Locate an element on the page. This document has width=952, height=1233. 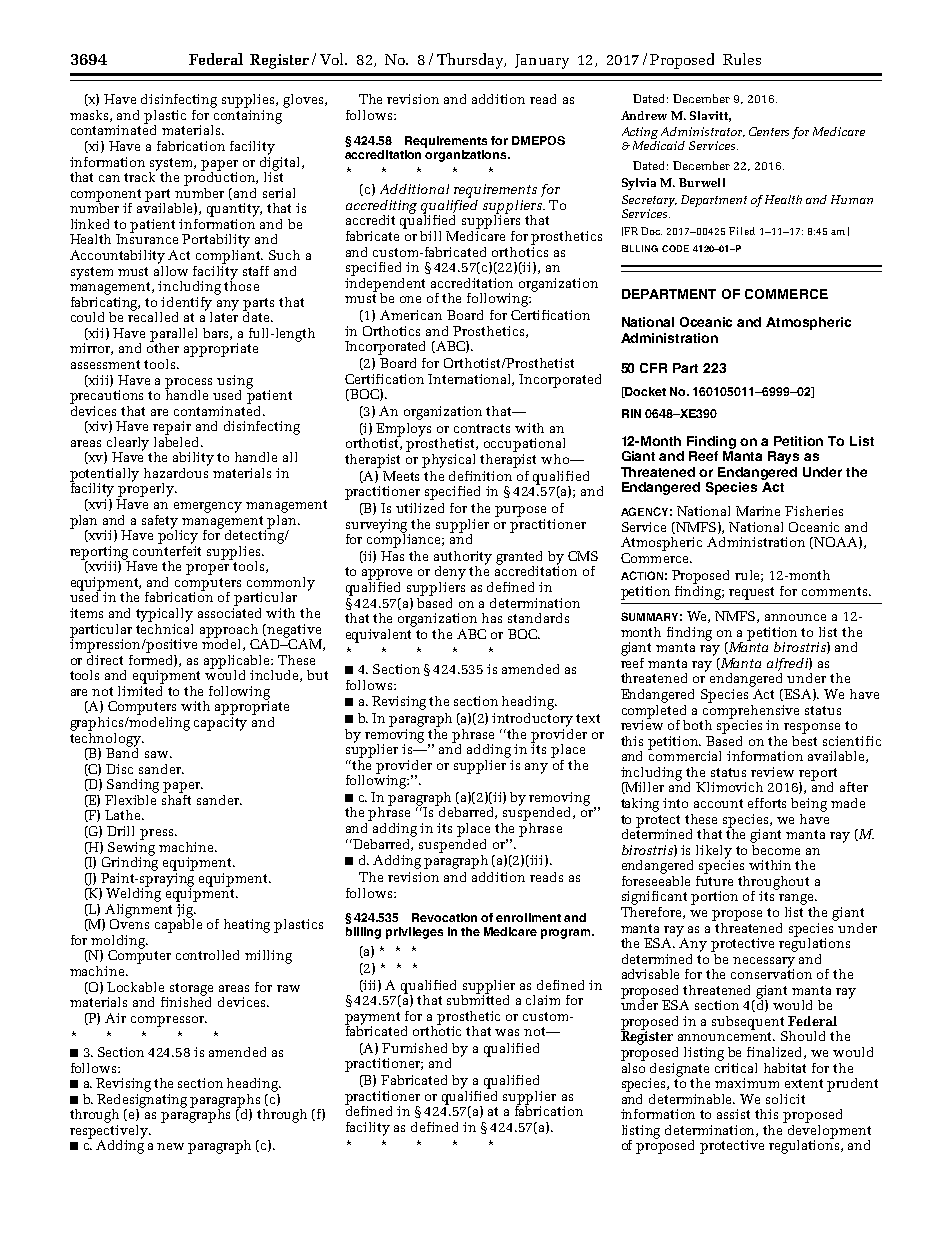
Rays is located at coordinates (783, 457).
